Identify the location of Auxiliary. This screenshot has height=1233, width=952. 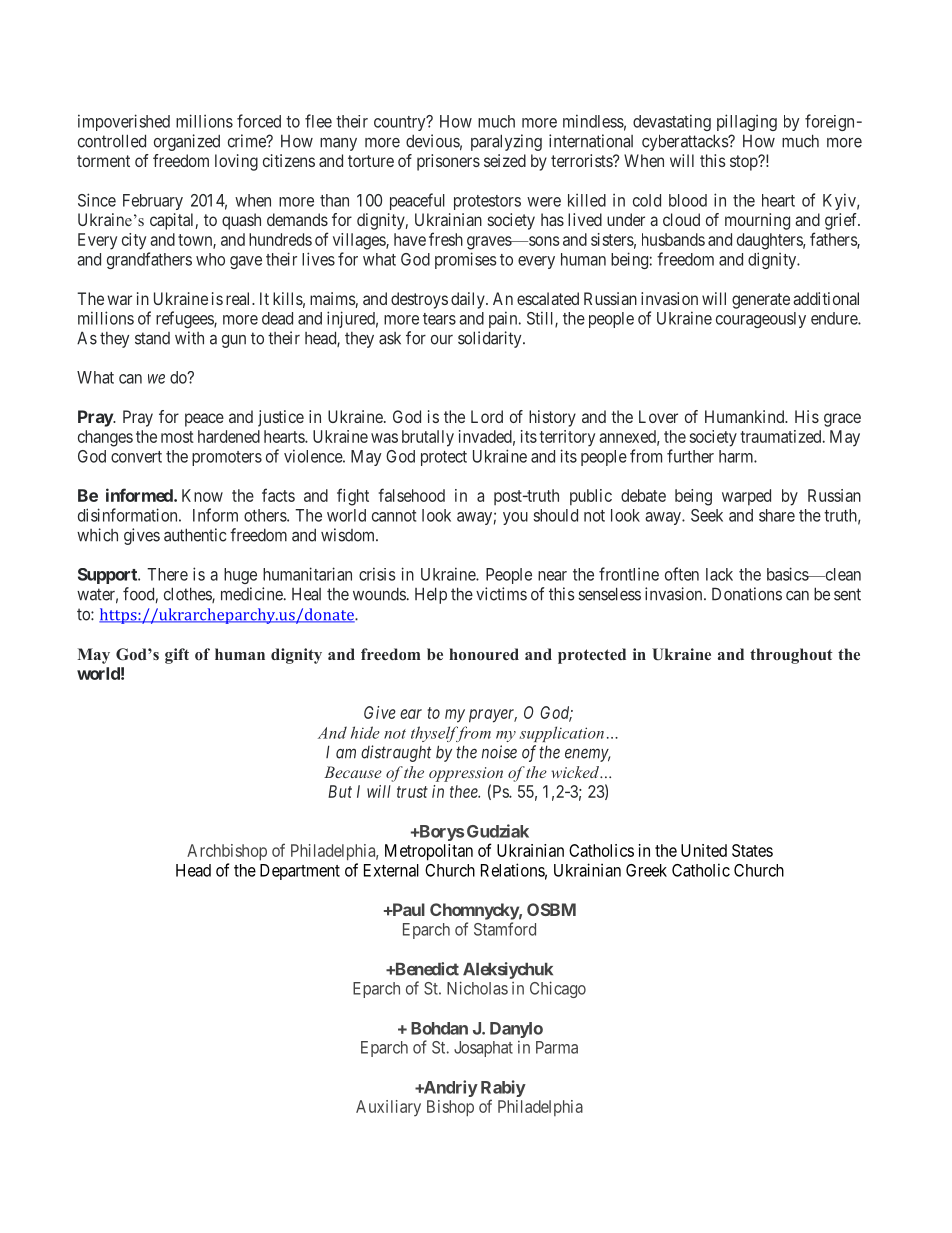
(388, 1108).
